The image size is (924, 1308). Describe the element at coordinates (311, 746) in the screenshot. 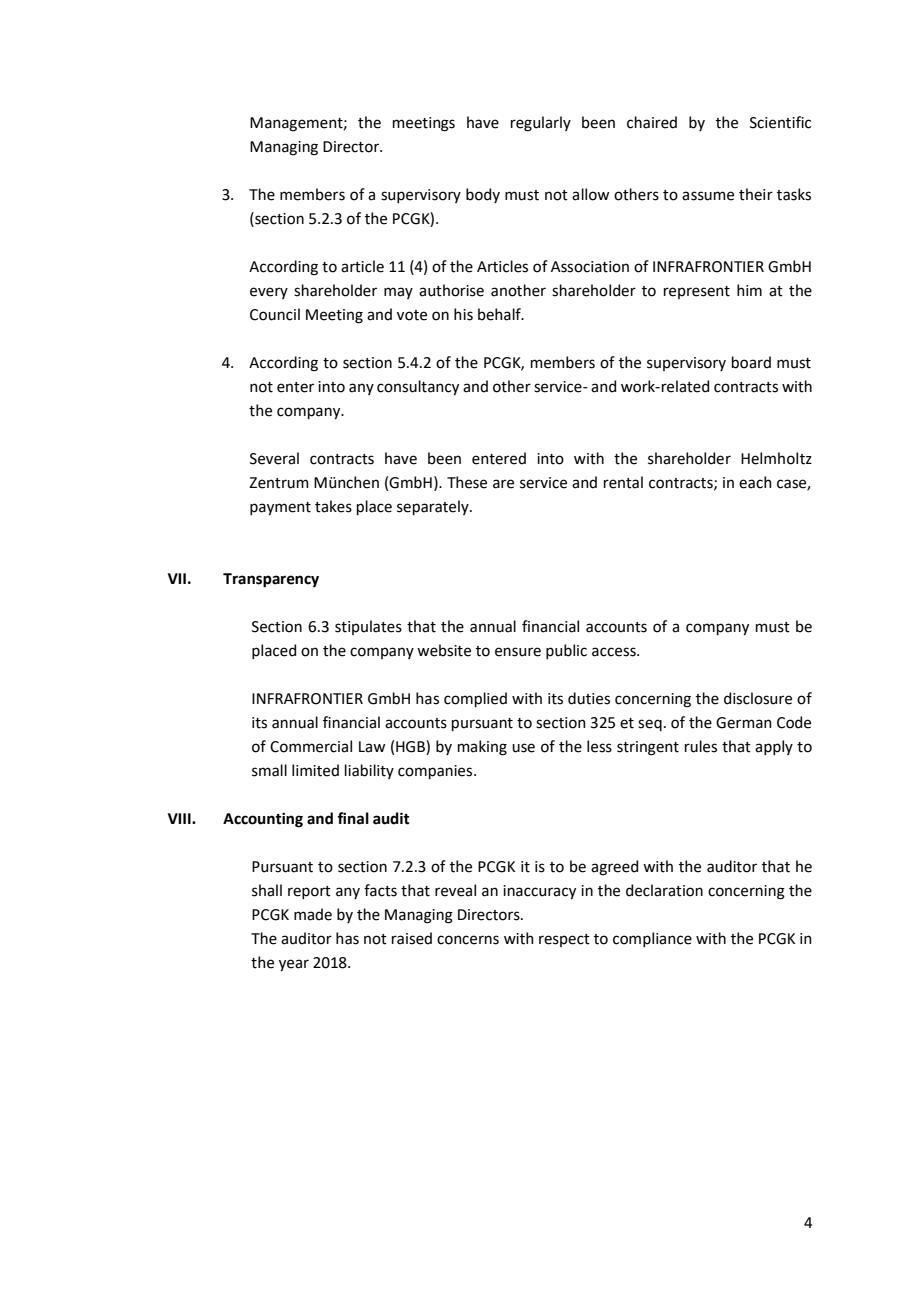

I see `Commercial` at that location.
